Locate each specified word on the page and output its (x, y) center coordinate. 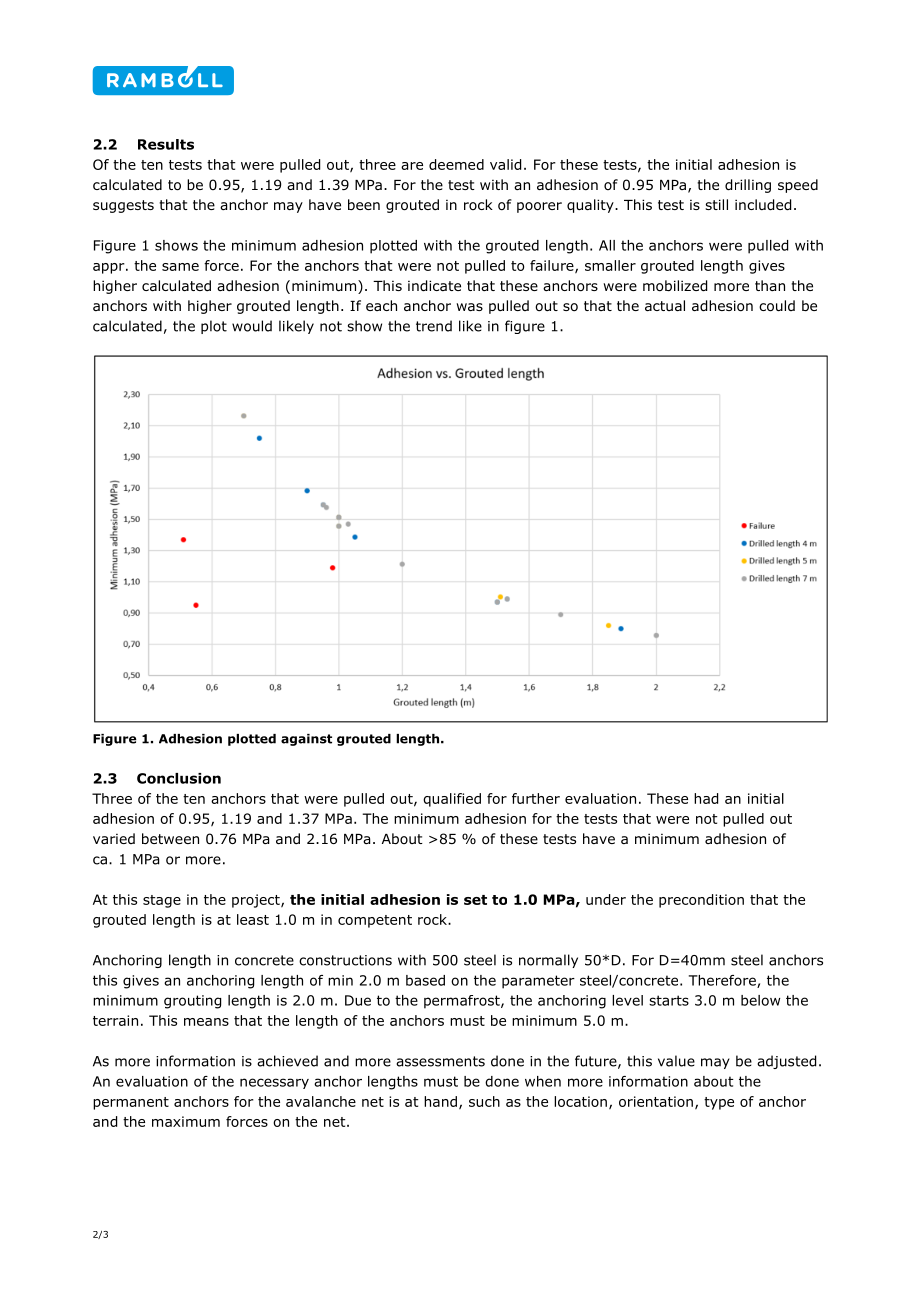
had (706, 798)
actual (665, 305)
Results (166, 144)
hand (442, 1102)
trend (434, 326)
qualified (452, 800)
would (252, 326)
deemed (456, 164)
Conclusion (179, 778)
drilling (748, 186)
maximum (186, 1121)
